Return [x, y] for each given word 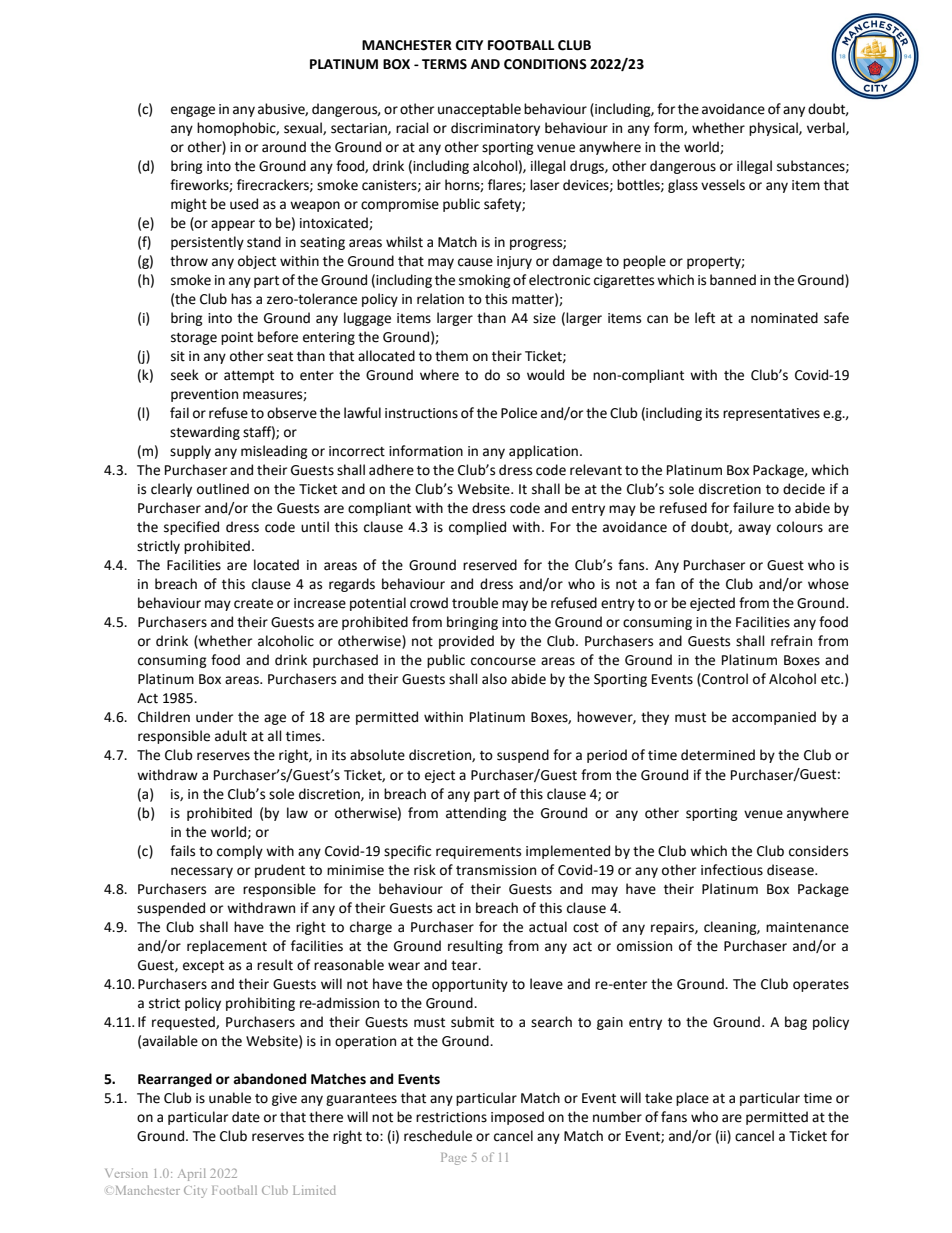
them [451, 356]
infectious [732, 870]
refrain [791, 641]
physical [774, 129]
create [253, 604]
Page [454, 1159]
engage [193, 111]
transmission [496, 870]
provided [466, 642]
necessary [202, 872]
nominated [784, 318]
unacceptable [479, 110]
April [192, 1174]
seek [185, 375]
